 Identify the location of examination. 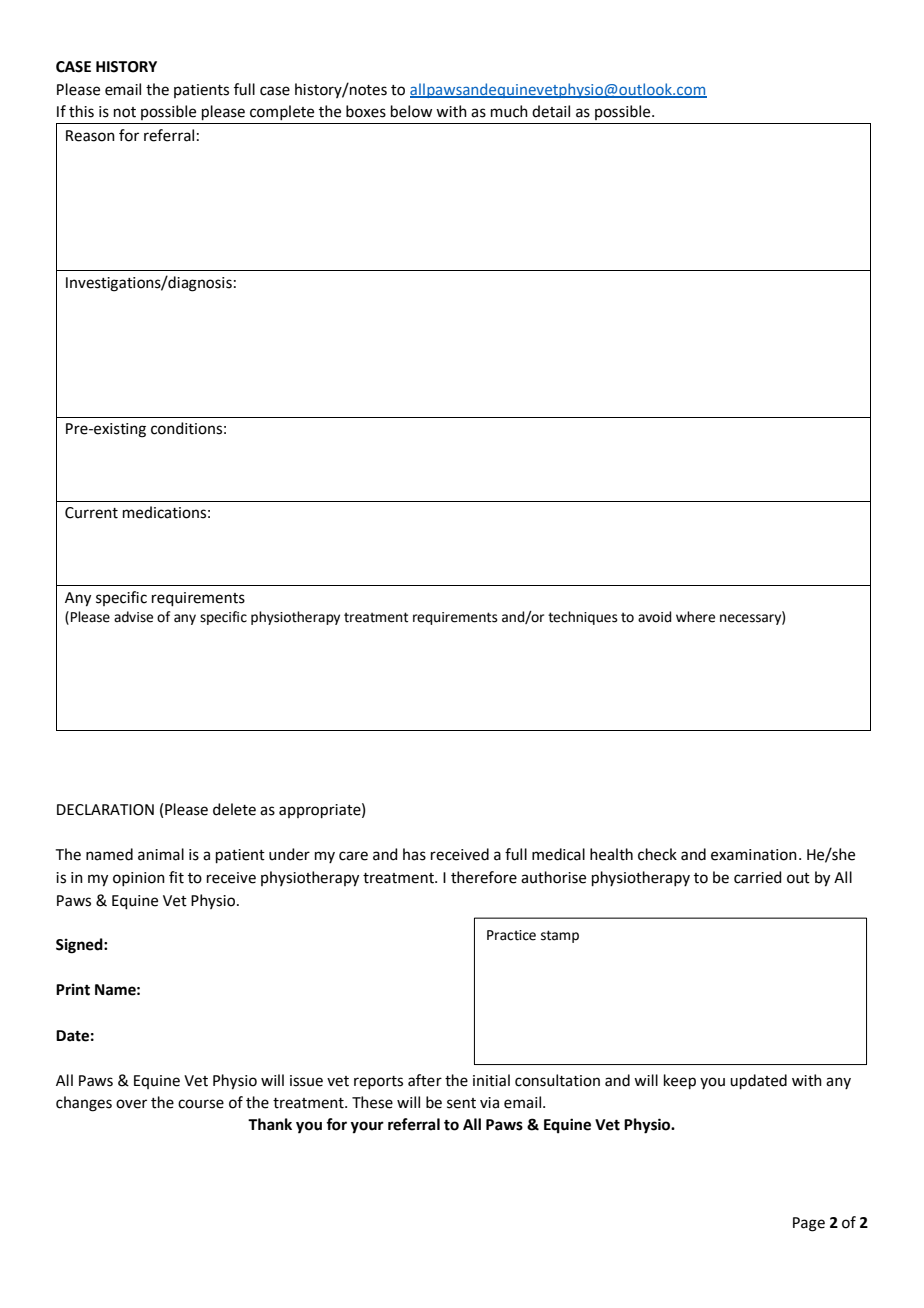
(754, 855).
